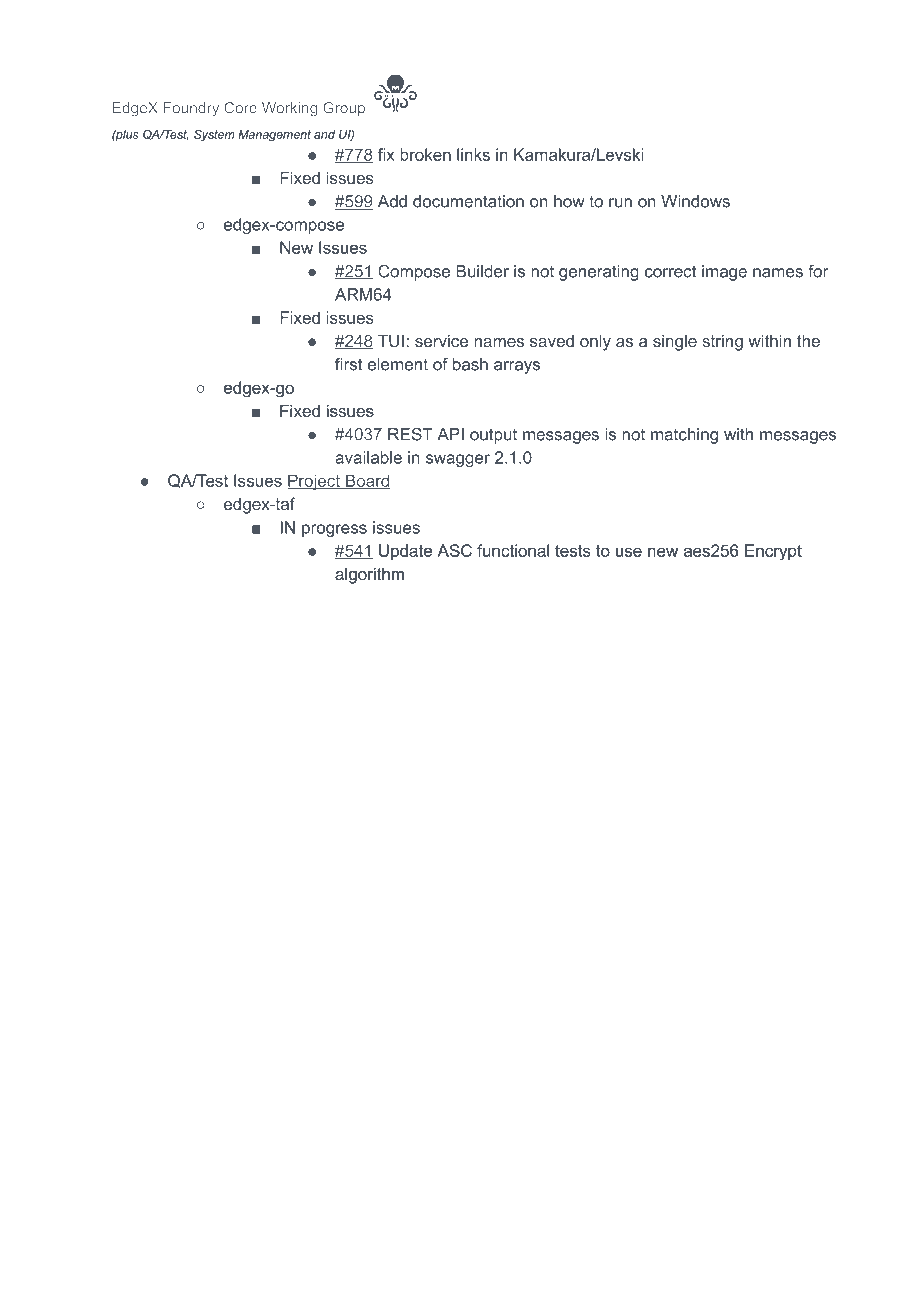  Describe the element at coordinates (392, 201) in the document. I see `Add` at that location.
